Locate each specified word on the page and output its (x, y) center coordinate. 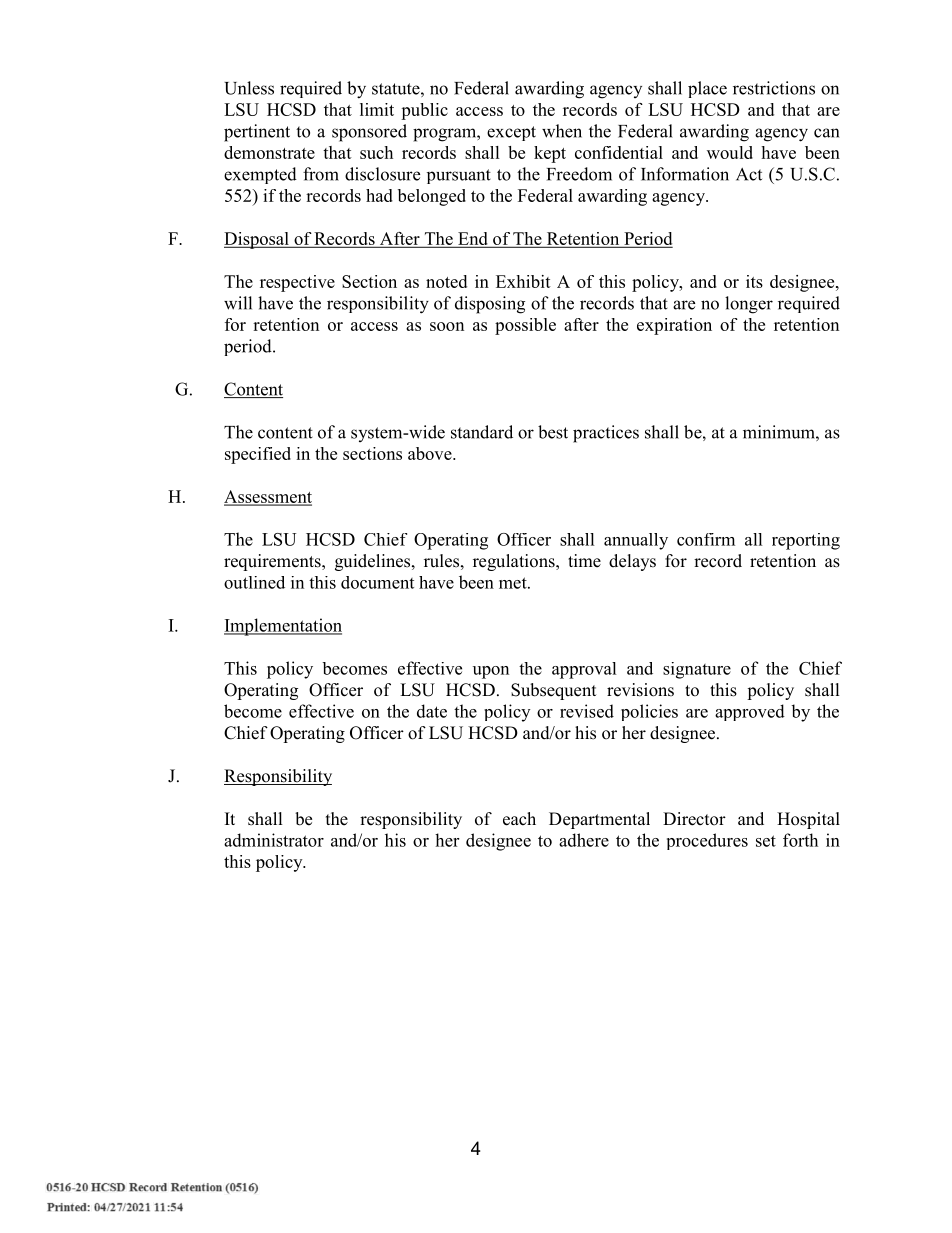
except (511, 133)
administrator (274, 840)
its (754, 281)
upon (491, 672)
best (553, 432)
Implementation (283, 627)
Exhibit (523, 281)
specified (258, 455)
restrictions (774, 88)
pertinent (257, 133)
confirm (706, 539)
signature (697, 670)
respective (297, 283)
